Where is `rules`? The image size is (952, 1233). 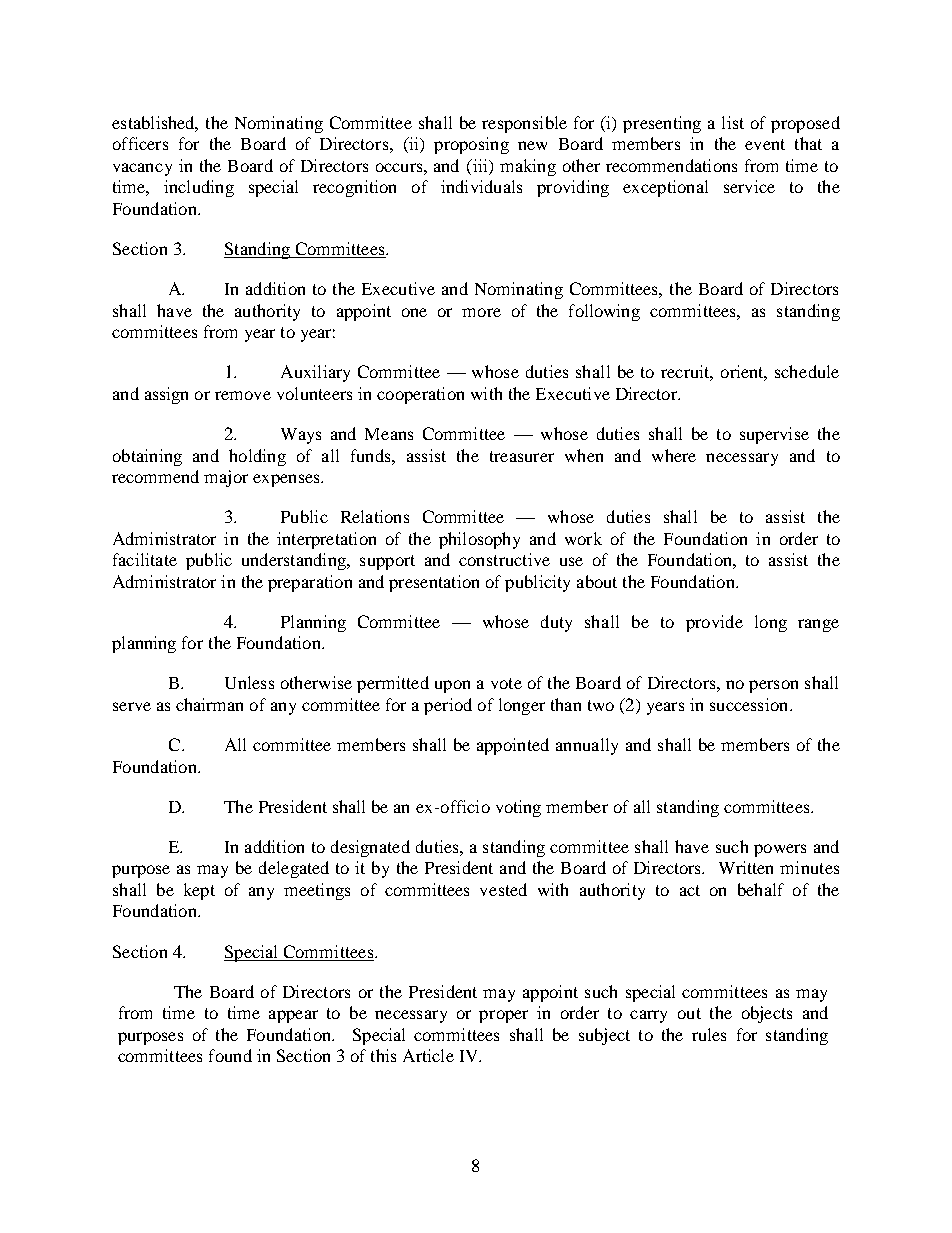
rules is located at coordinates (709, 1034).
